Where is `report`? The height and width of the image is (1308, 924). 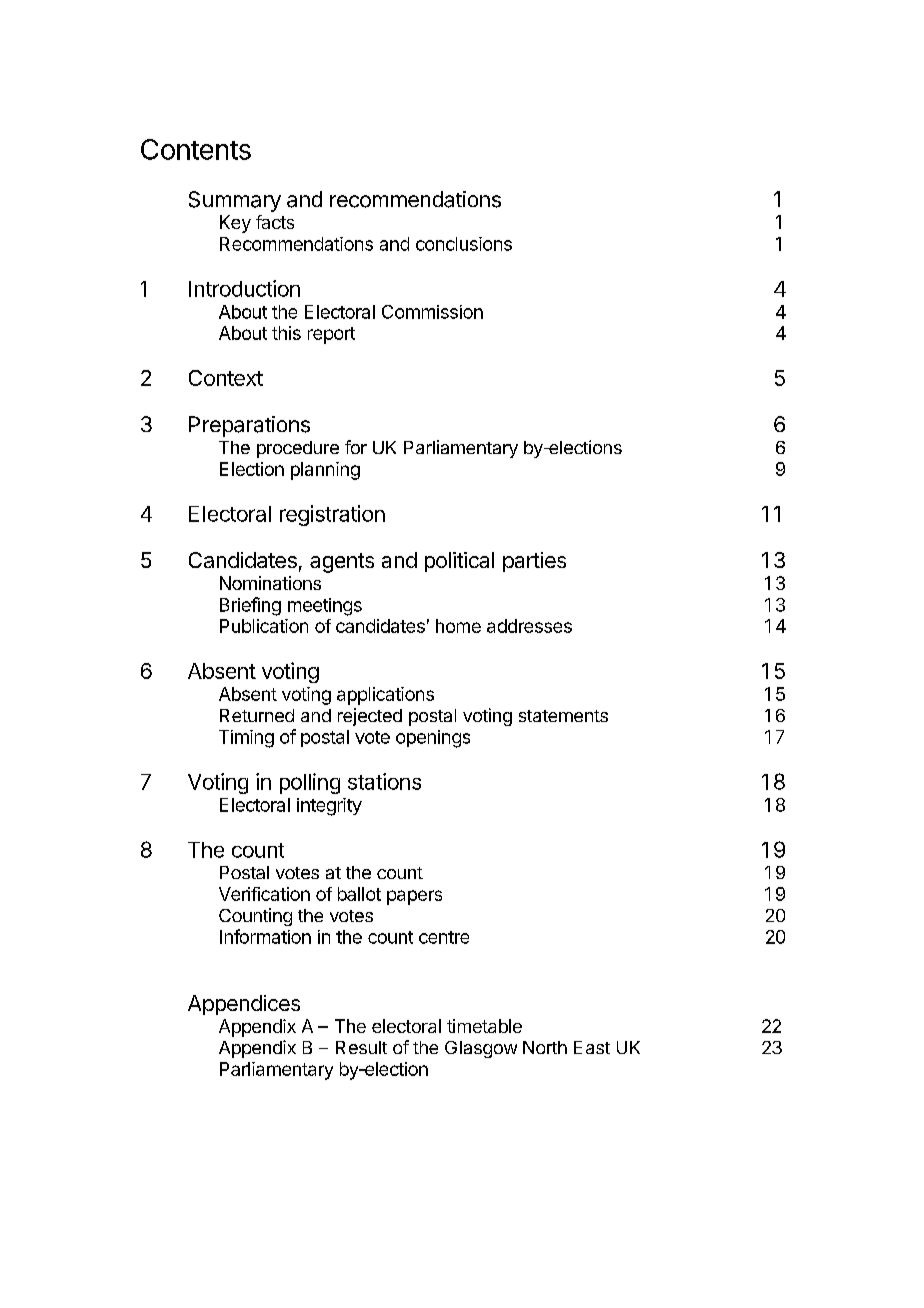
report is located at coordinates (331, 335).
